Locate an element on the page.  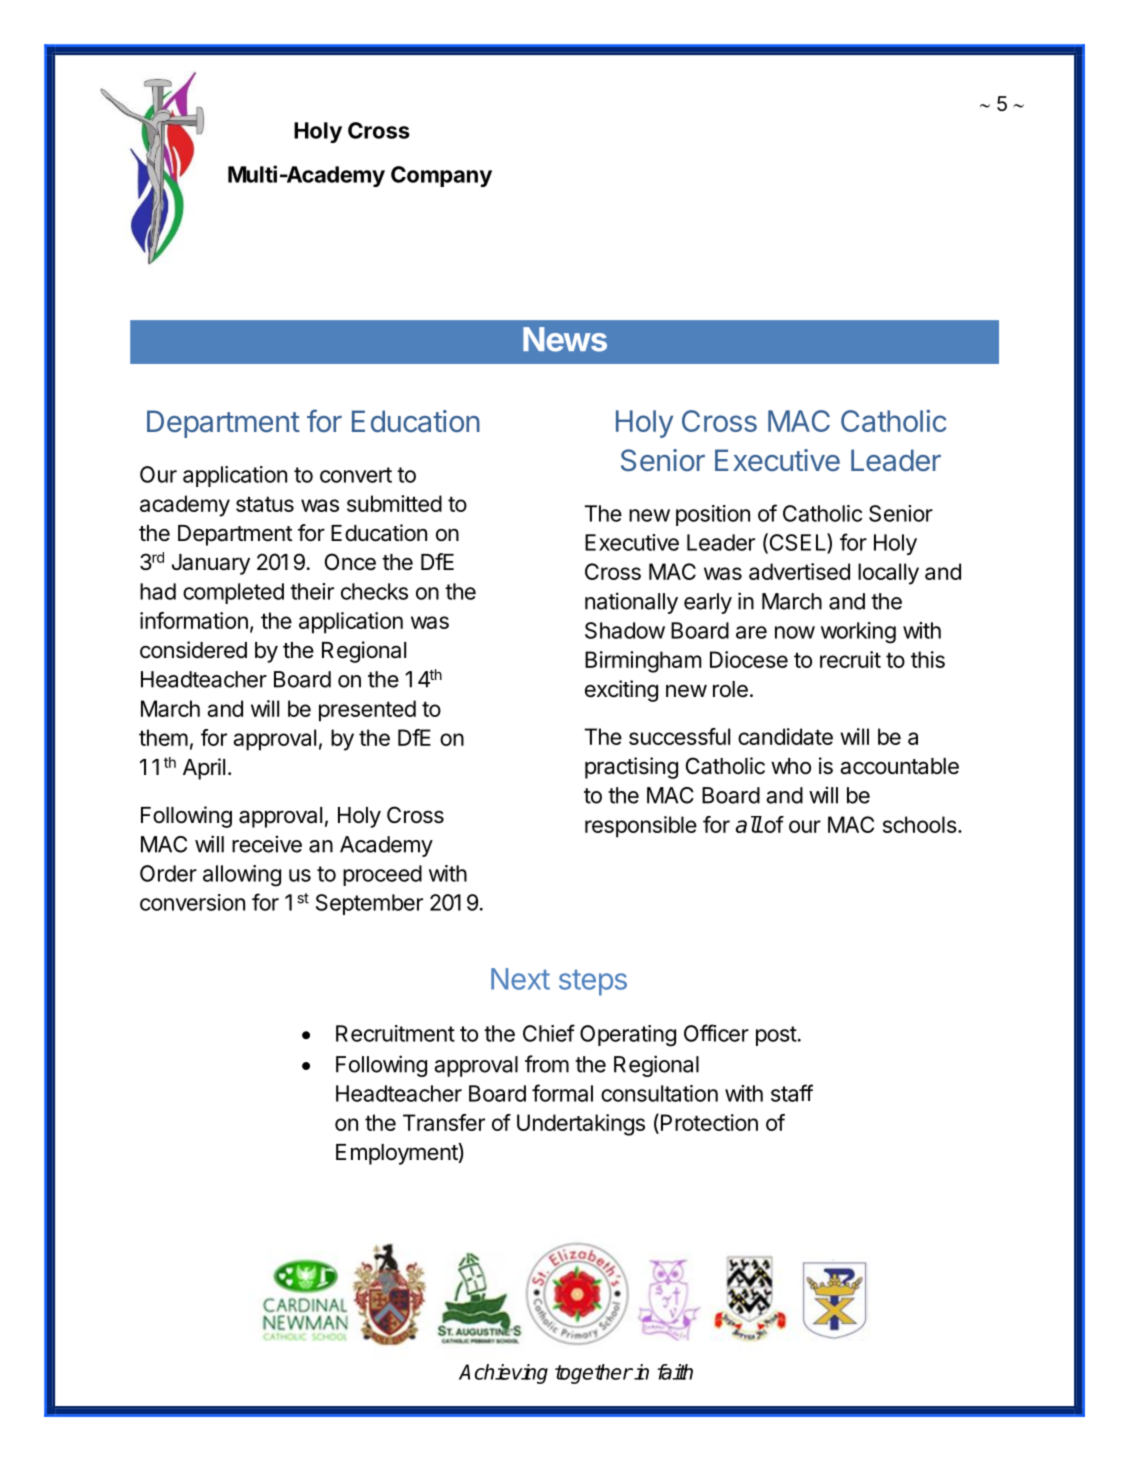
News is located at coordinates (565, 339).
